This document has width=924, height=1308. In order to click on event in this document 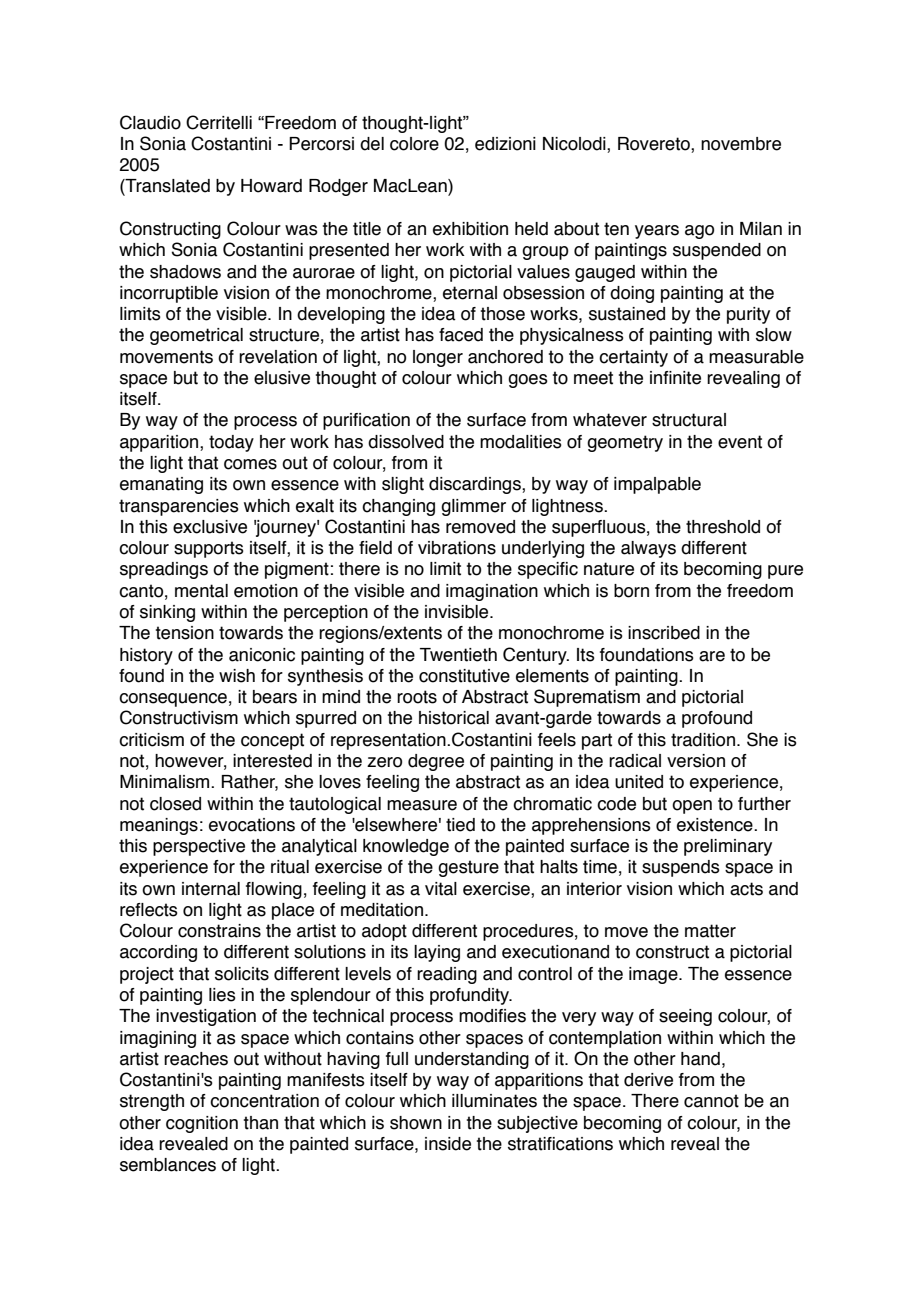, I will do `click(740, 442)`.
